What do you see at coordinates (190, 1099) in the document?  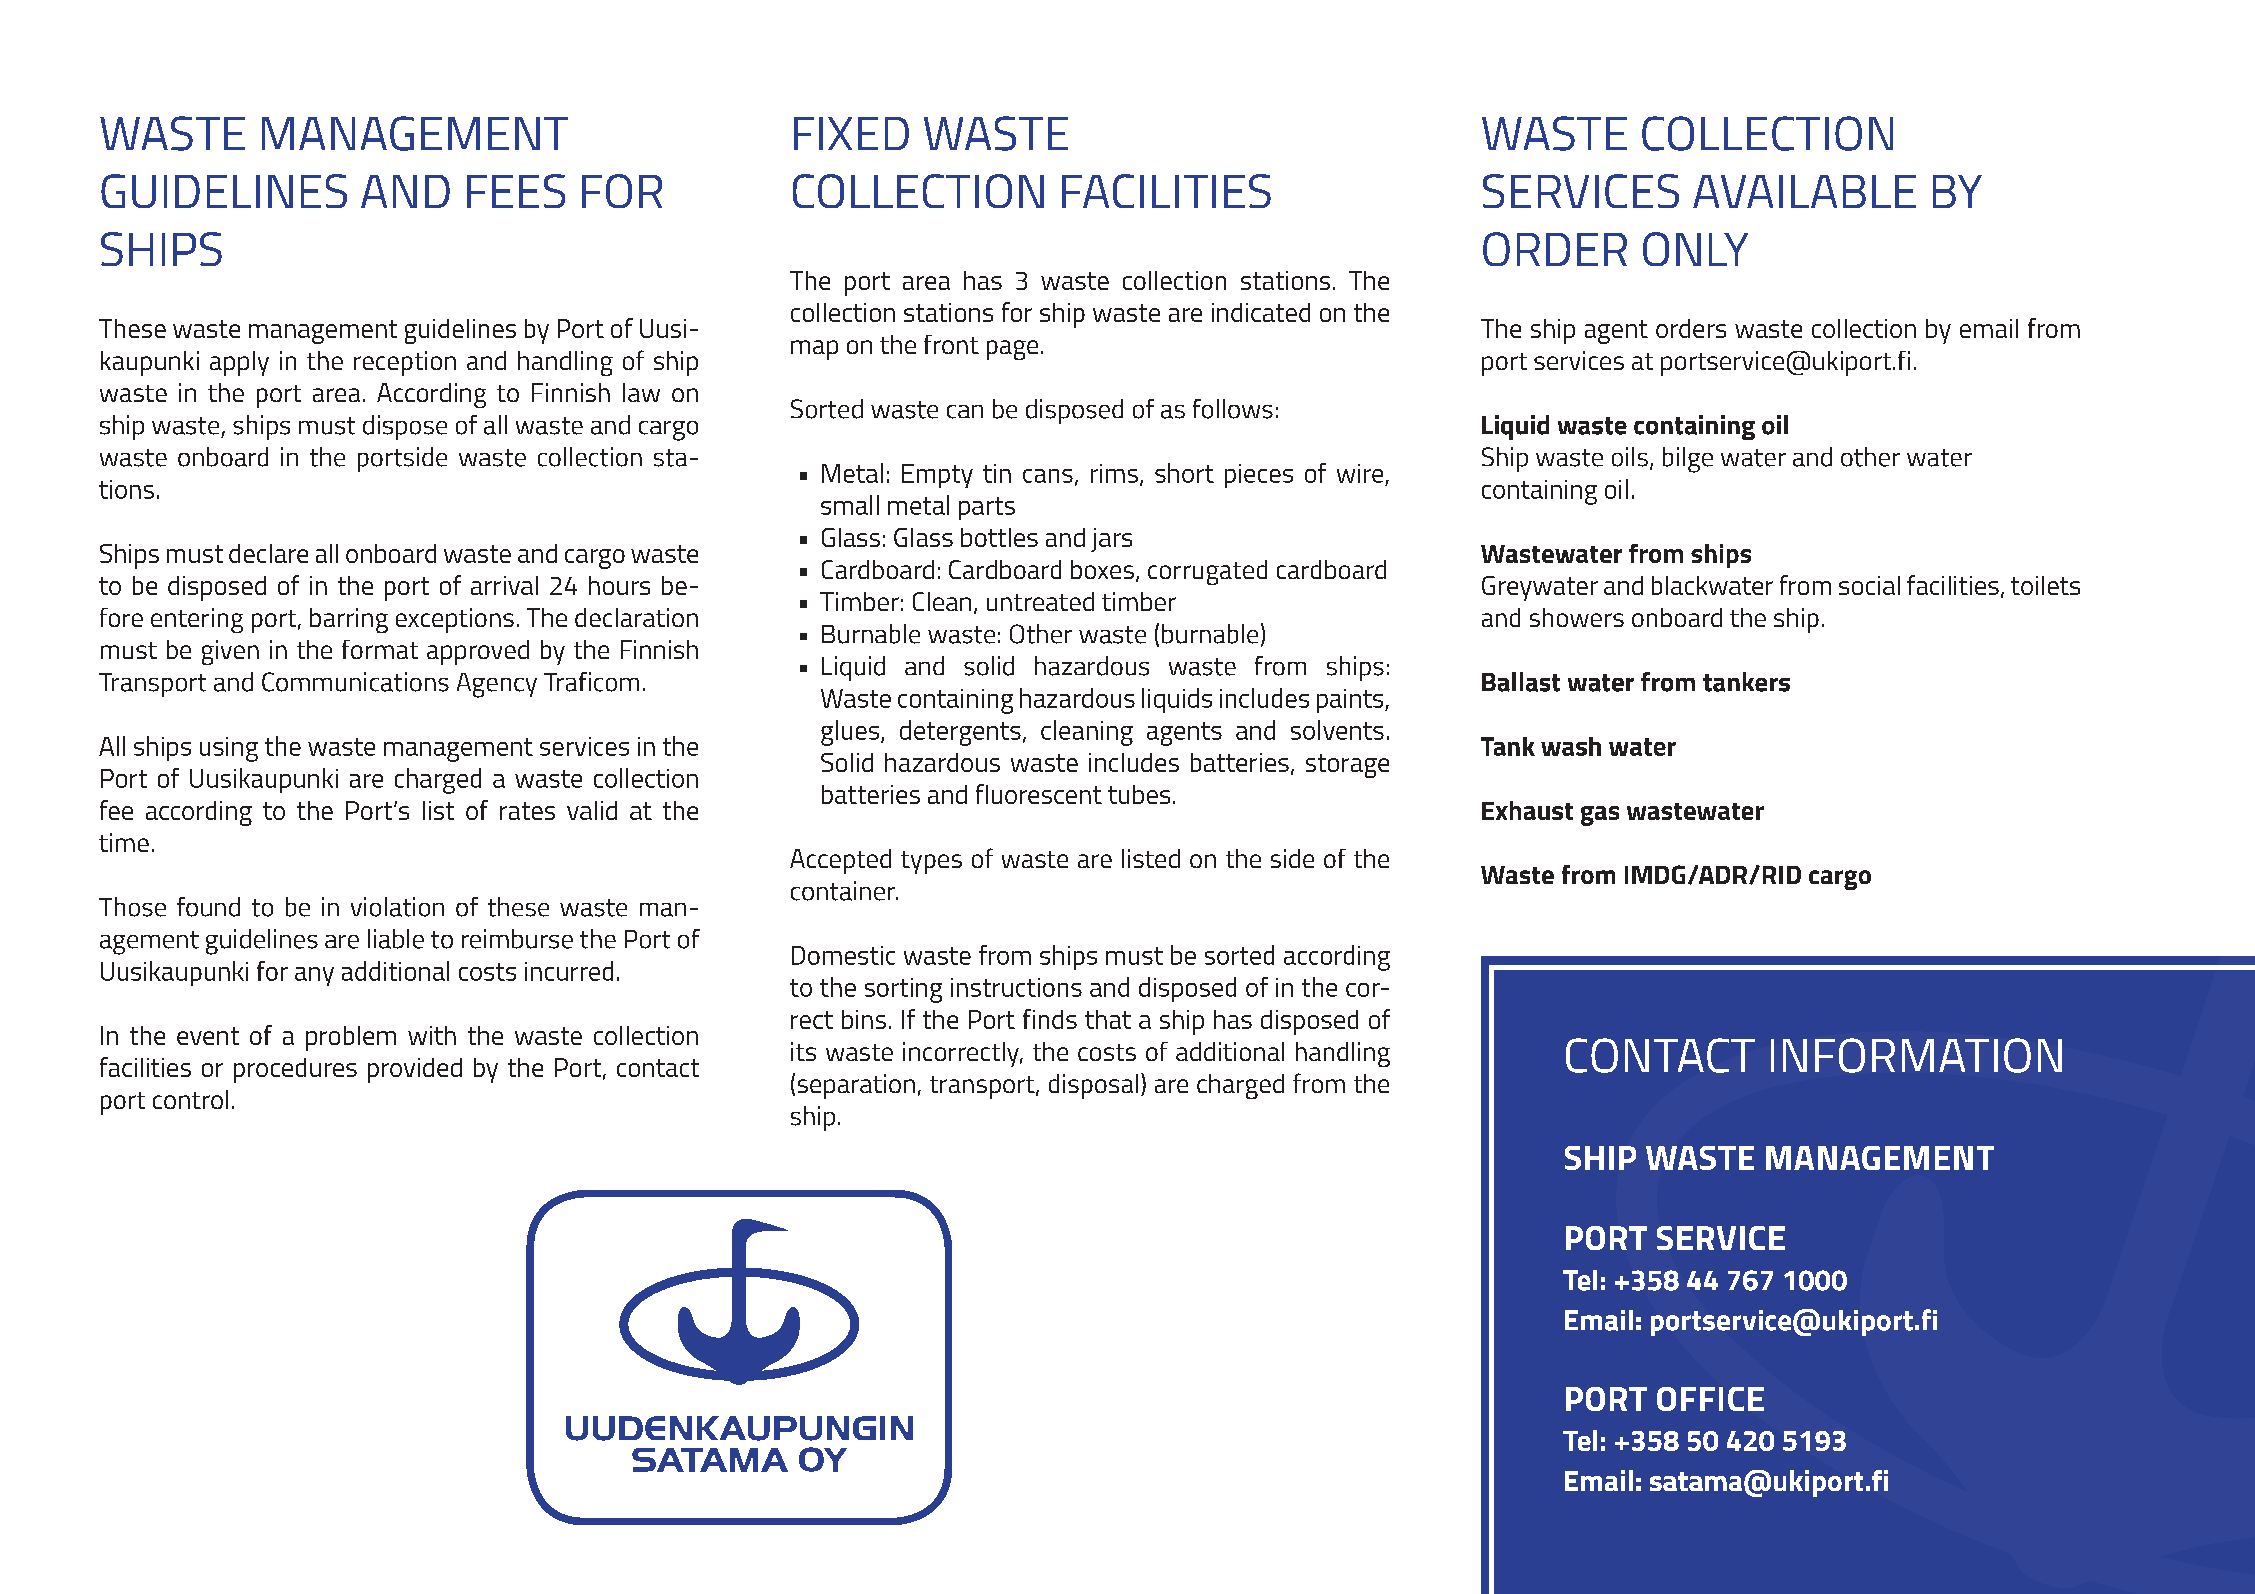 I see `control` at bounding box center [190, 1099].
